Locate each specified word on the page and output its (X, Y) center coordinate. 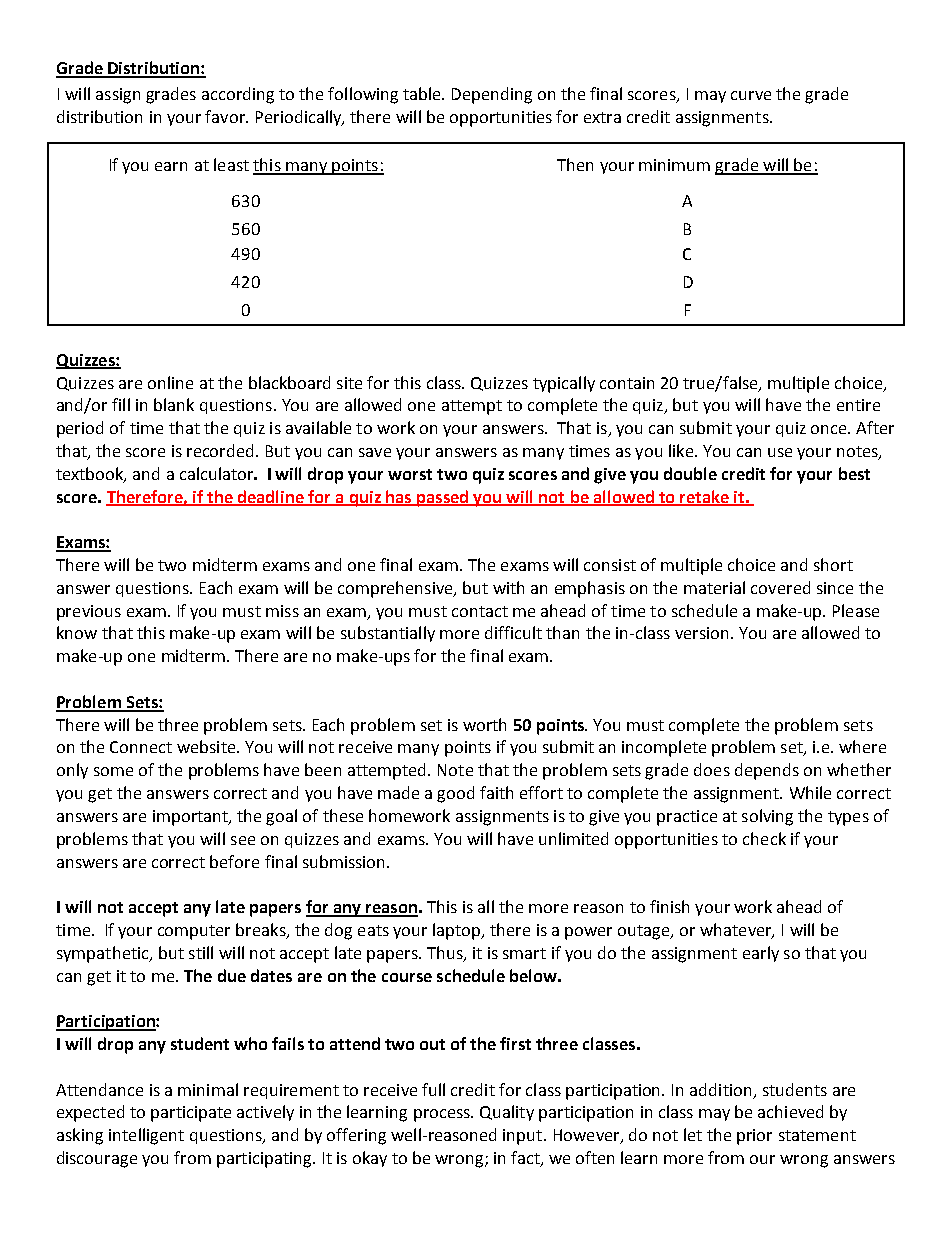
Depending (492, 95)
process (443, 1115)
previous (89, 613)
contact (480, 611)
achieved (790, 1111)
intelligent (146, 1136)
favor (226, 116)
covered (780, 587)
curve (751, 95)
